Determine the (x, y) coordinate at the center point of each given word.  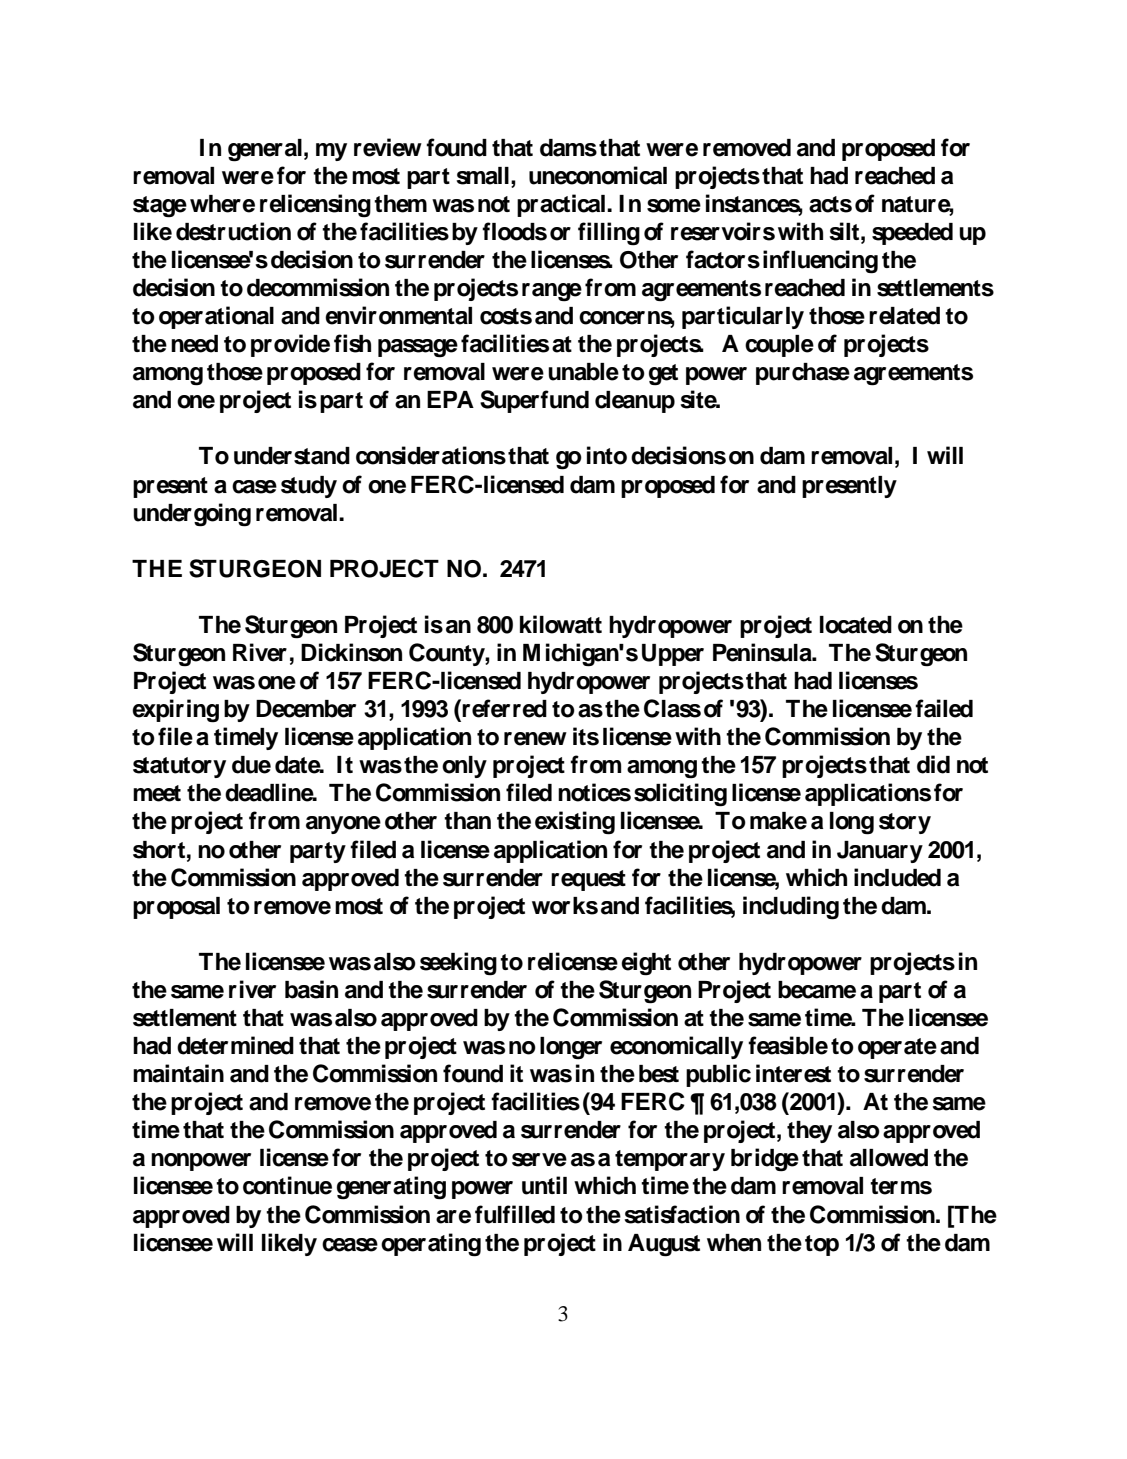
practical (561, 205)
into (607, 455)
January (880, 852)
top (822, 1245)
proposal (176, 908)
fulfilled (515, 1214)
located (856, 625)
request (588, 880)
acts (830, 204)
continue (287, 1185)
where (222, 204)
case (254, 487)
